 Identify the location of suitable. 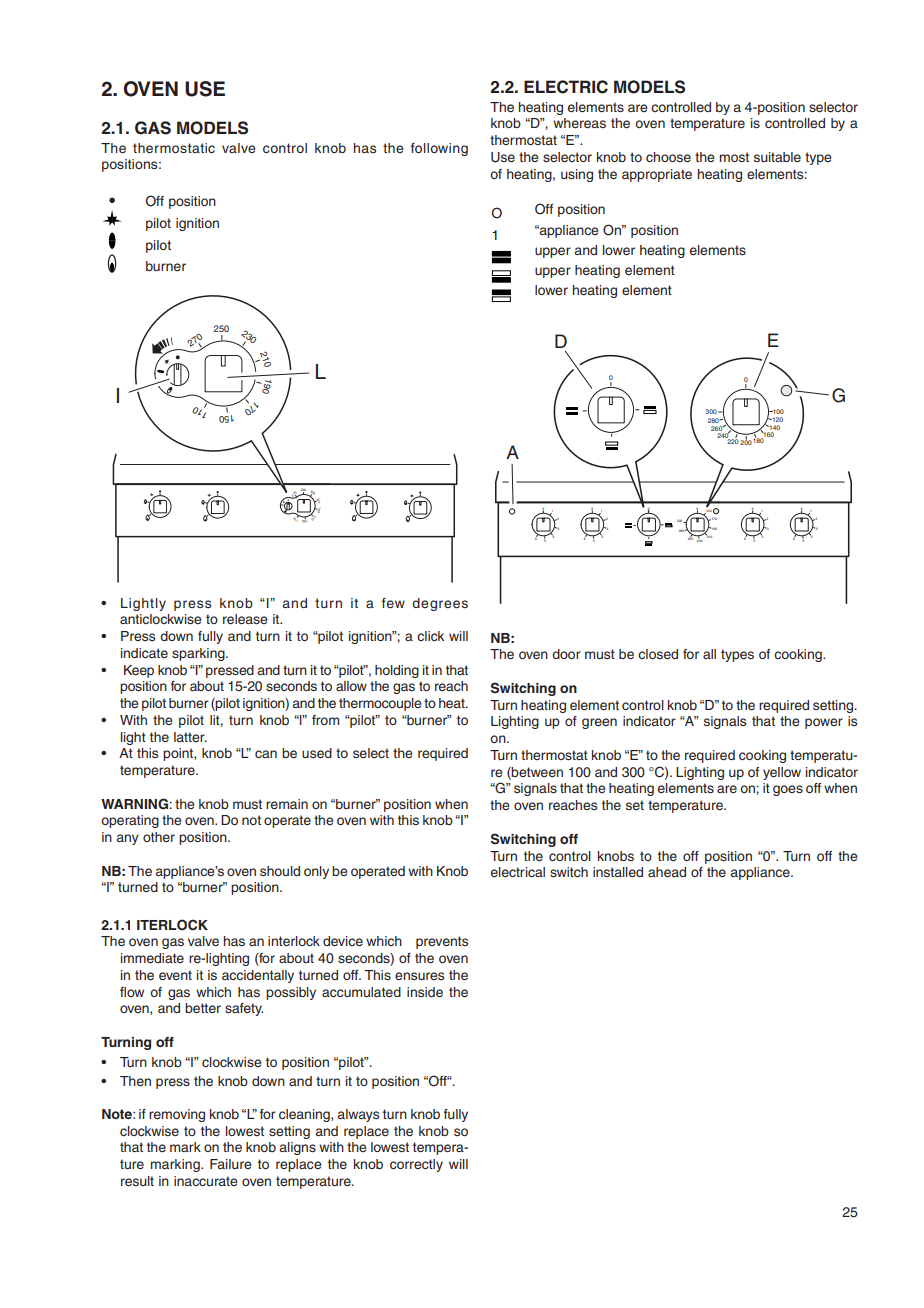
(777, 157).
